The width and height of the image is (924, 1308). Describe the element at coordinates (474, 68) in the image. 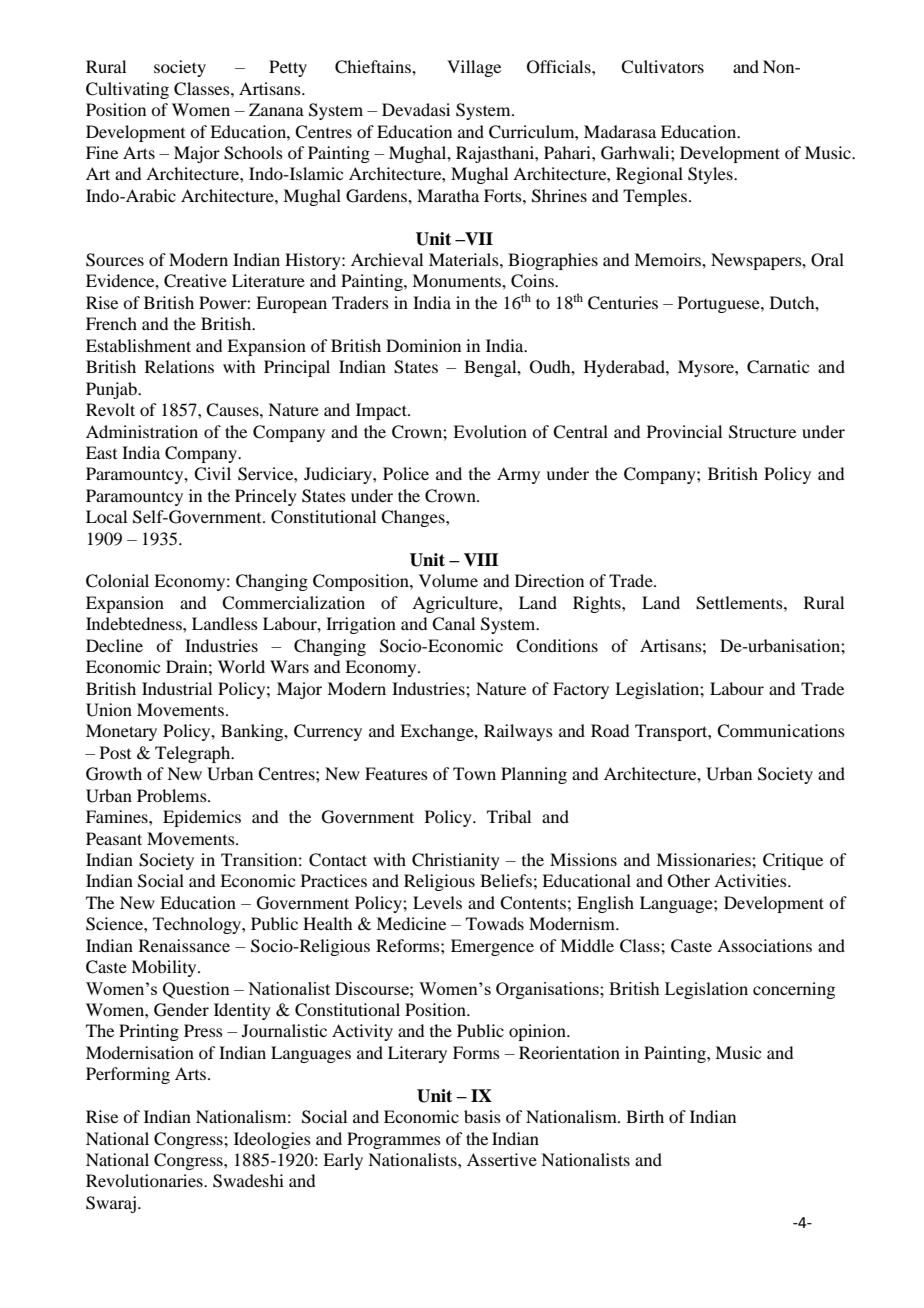

I see `Village` at that location.
